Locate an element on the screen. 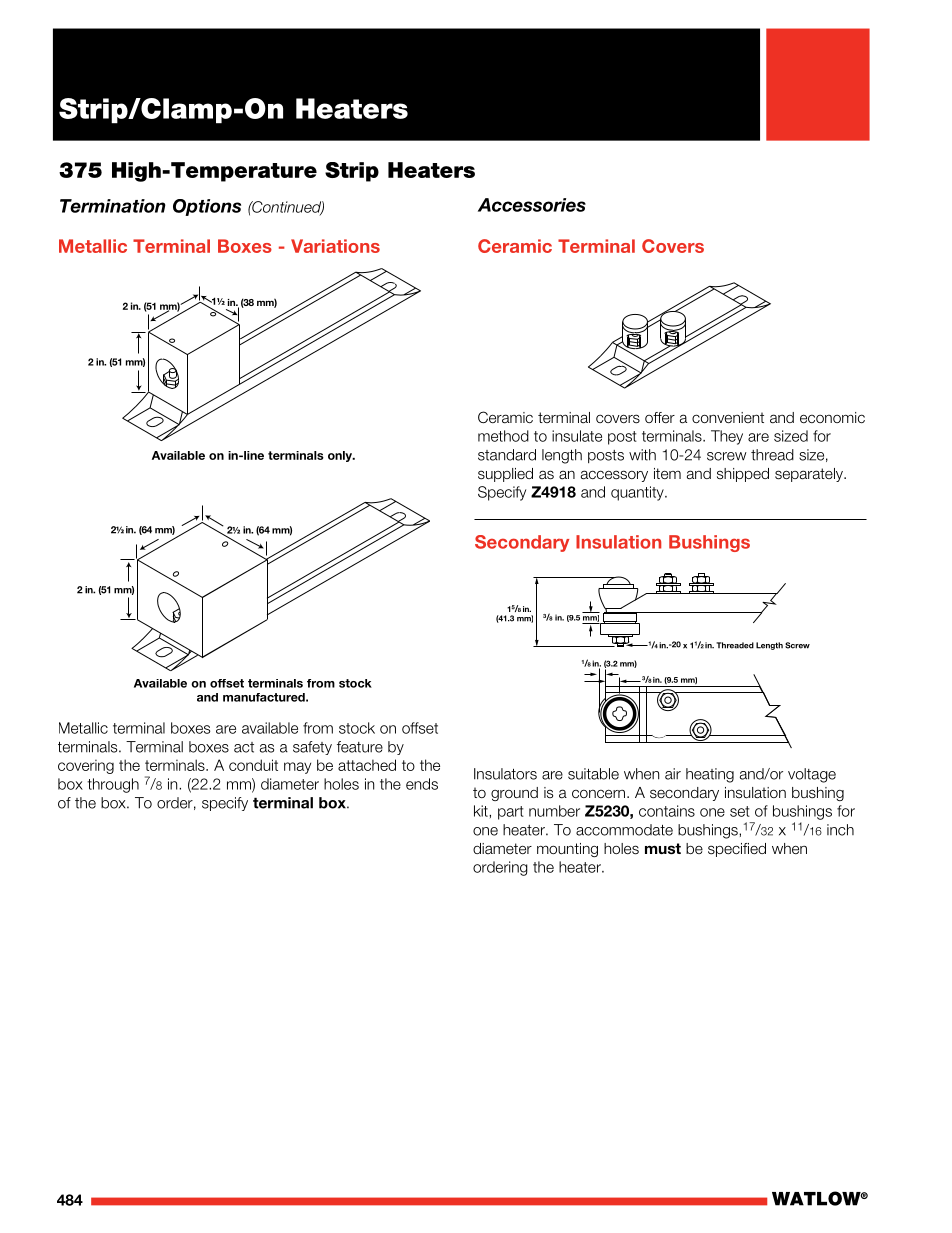 This screenshot has height=1233, width=952. supplied is located at coordinates (505, 475).
